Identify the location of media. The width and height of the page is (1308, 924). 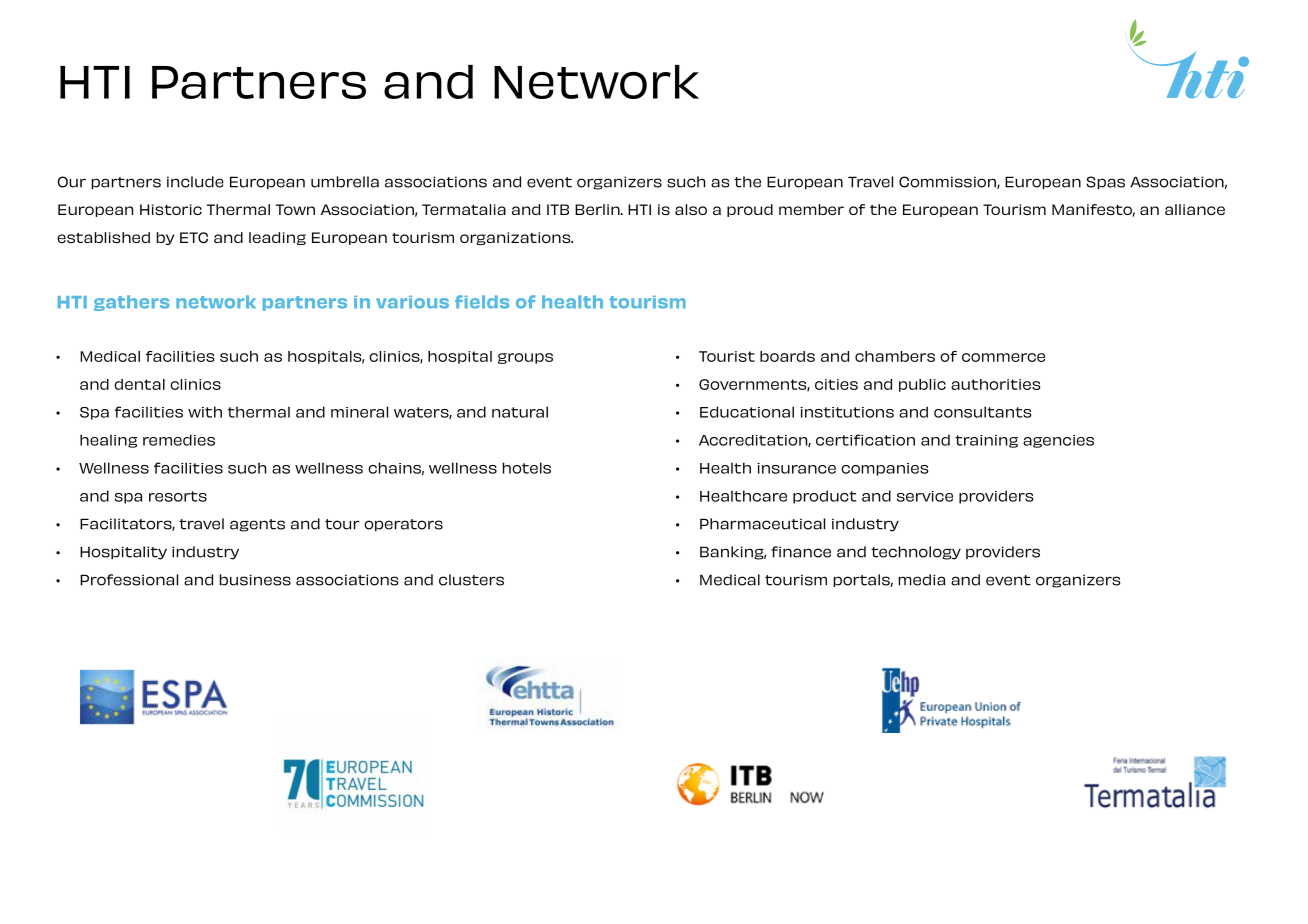
(921, 580).
